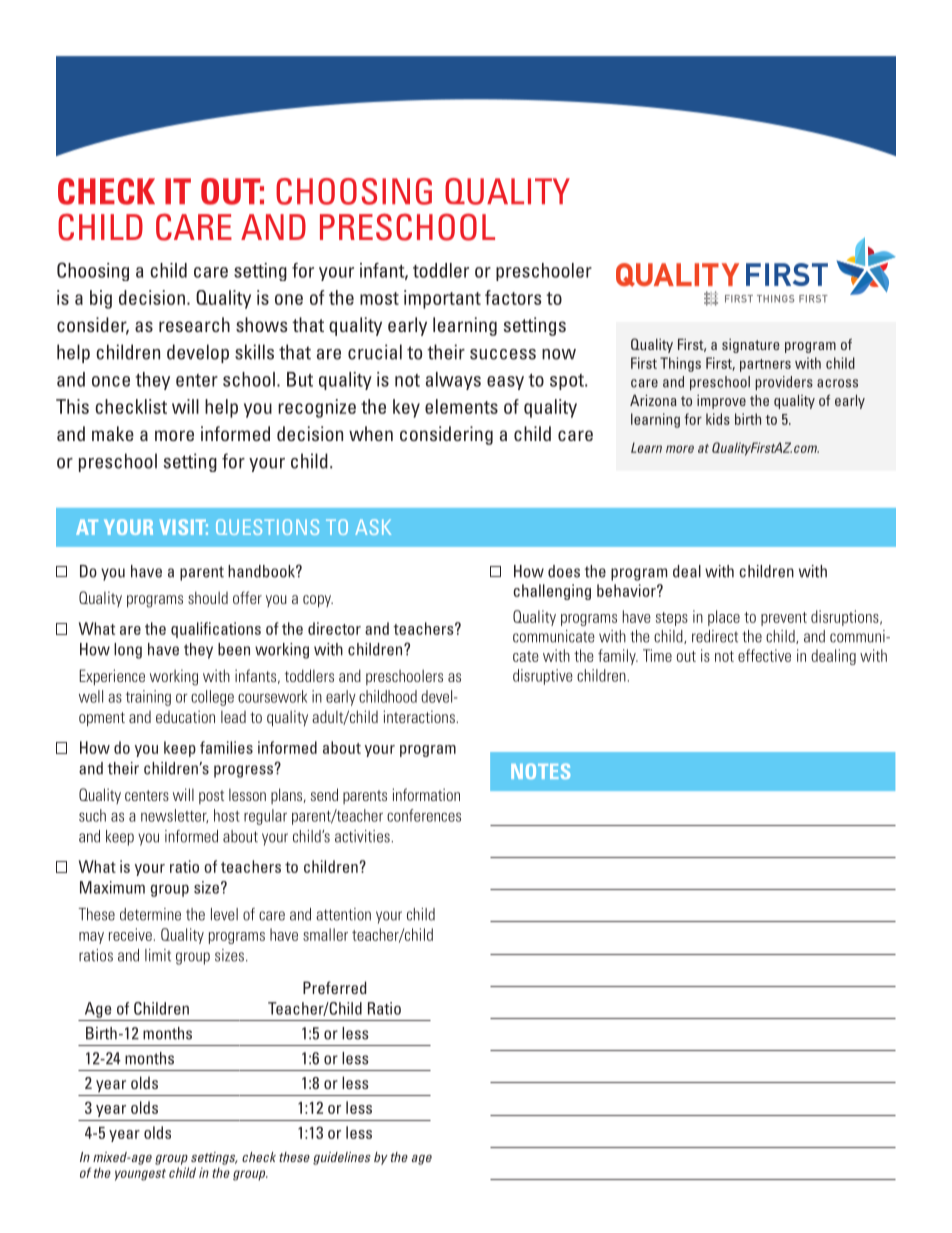 This image has width=952, height=1233. What do you see at coordinates (343, 914) in the image?
I see `attention` at bounding box center [343, 914].
